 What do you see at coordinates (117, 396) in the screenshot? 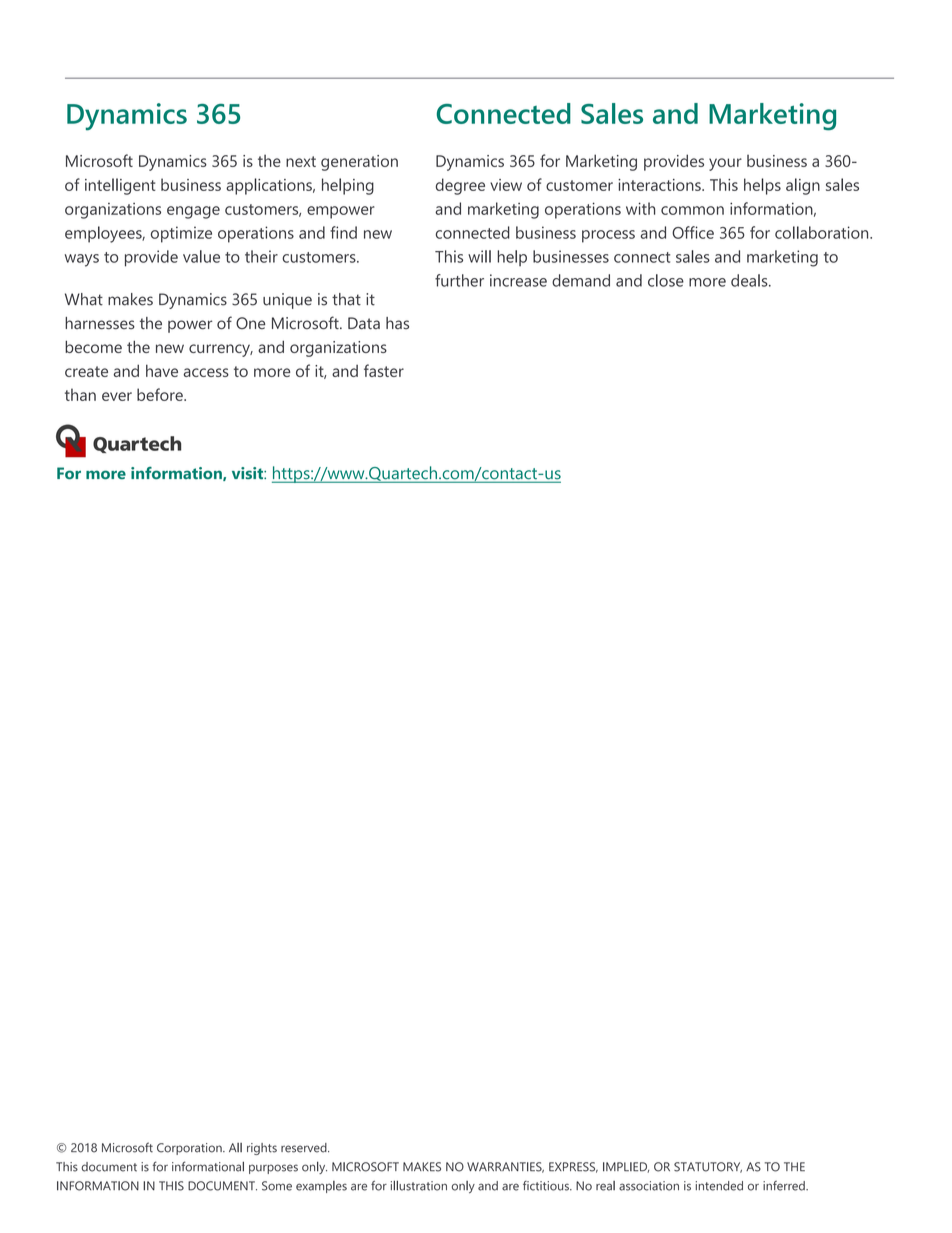
I see `ever` at bounding box center [117, 396].
